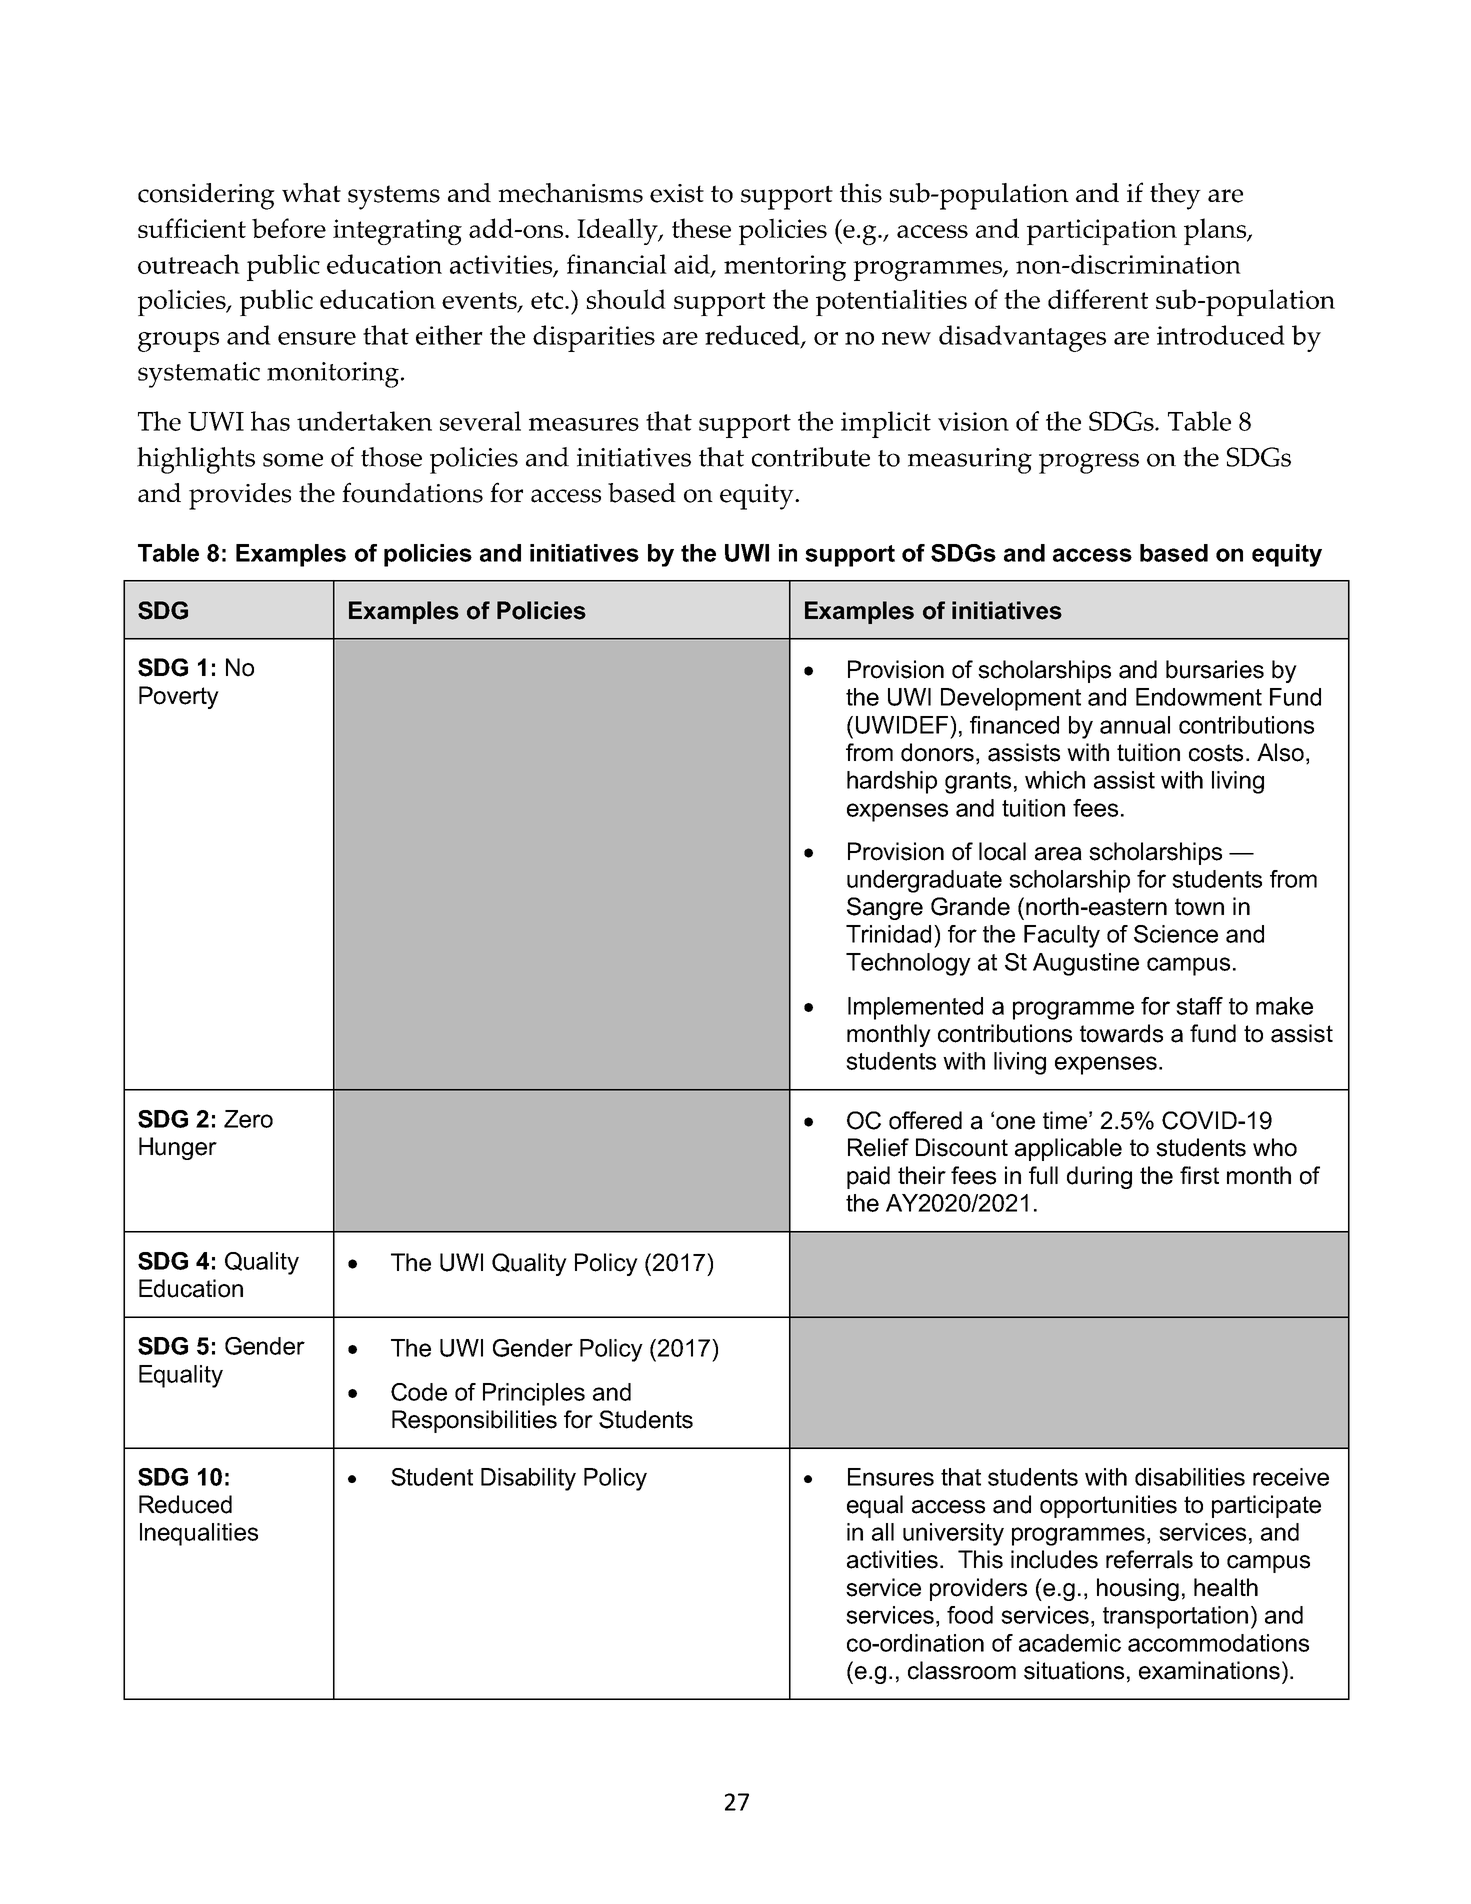  I want to click on paid, so click(868, 1177).
